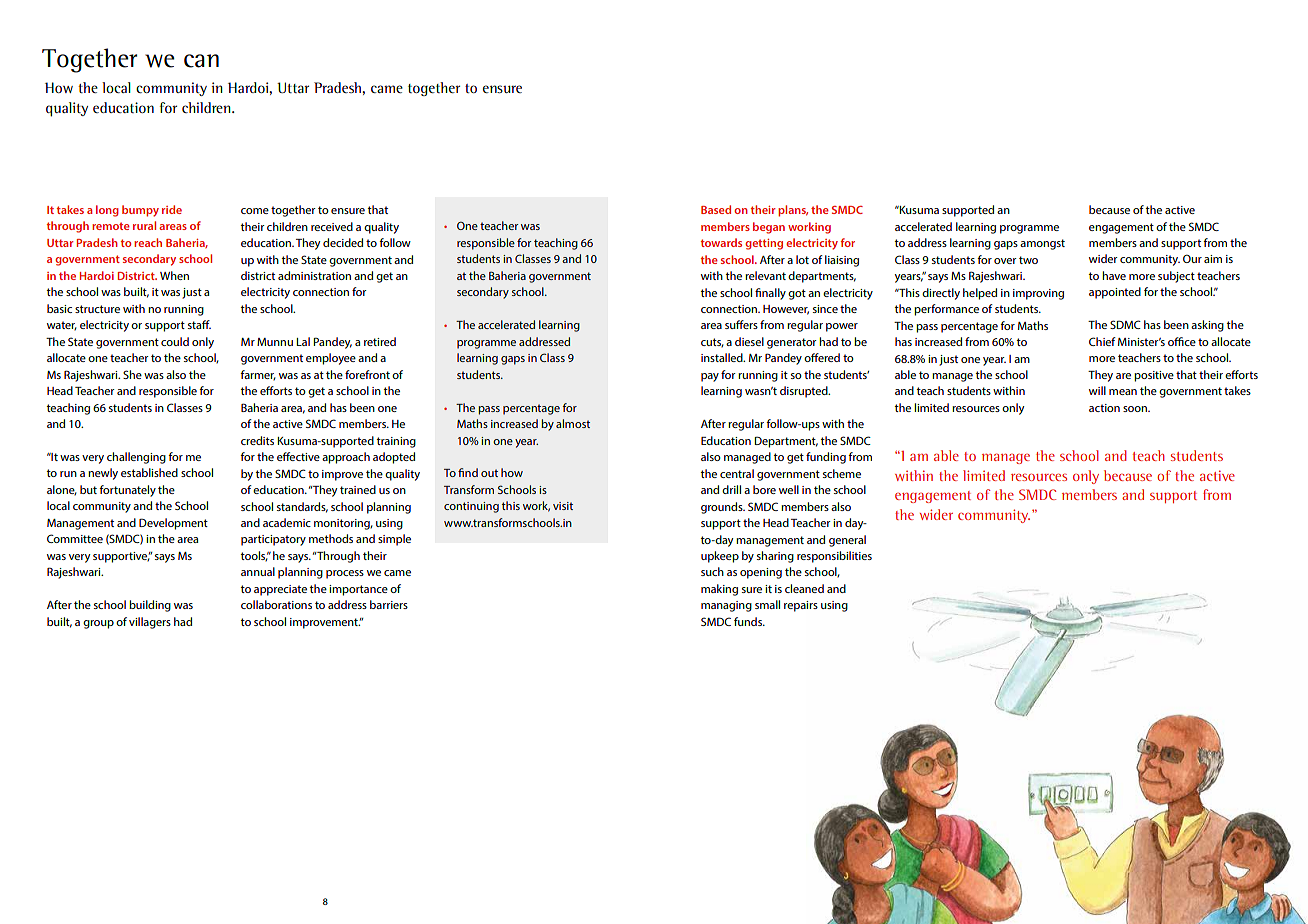  Describe the element at coordinates (150, 606) in the screenshot. I see `building` at that location.
